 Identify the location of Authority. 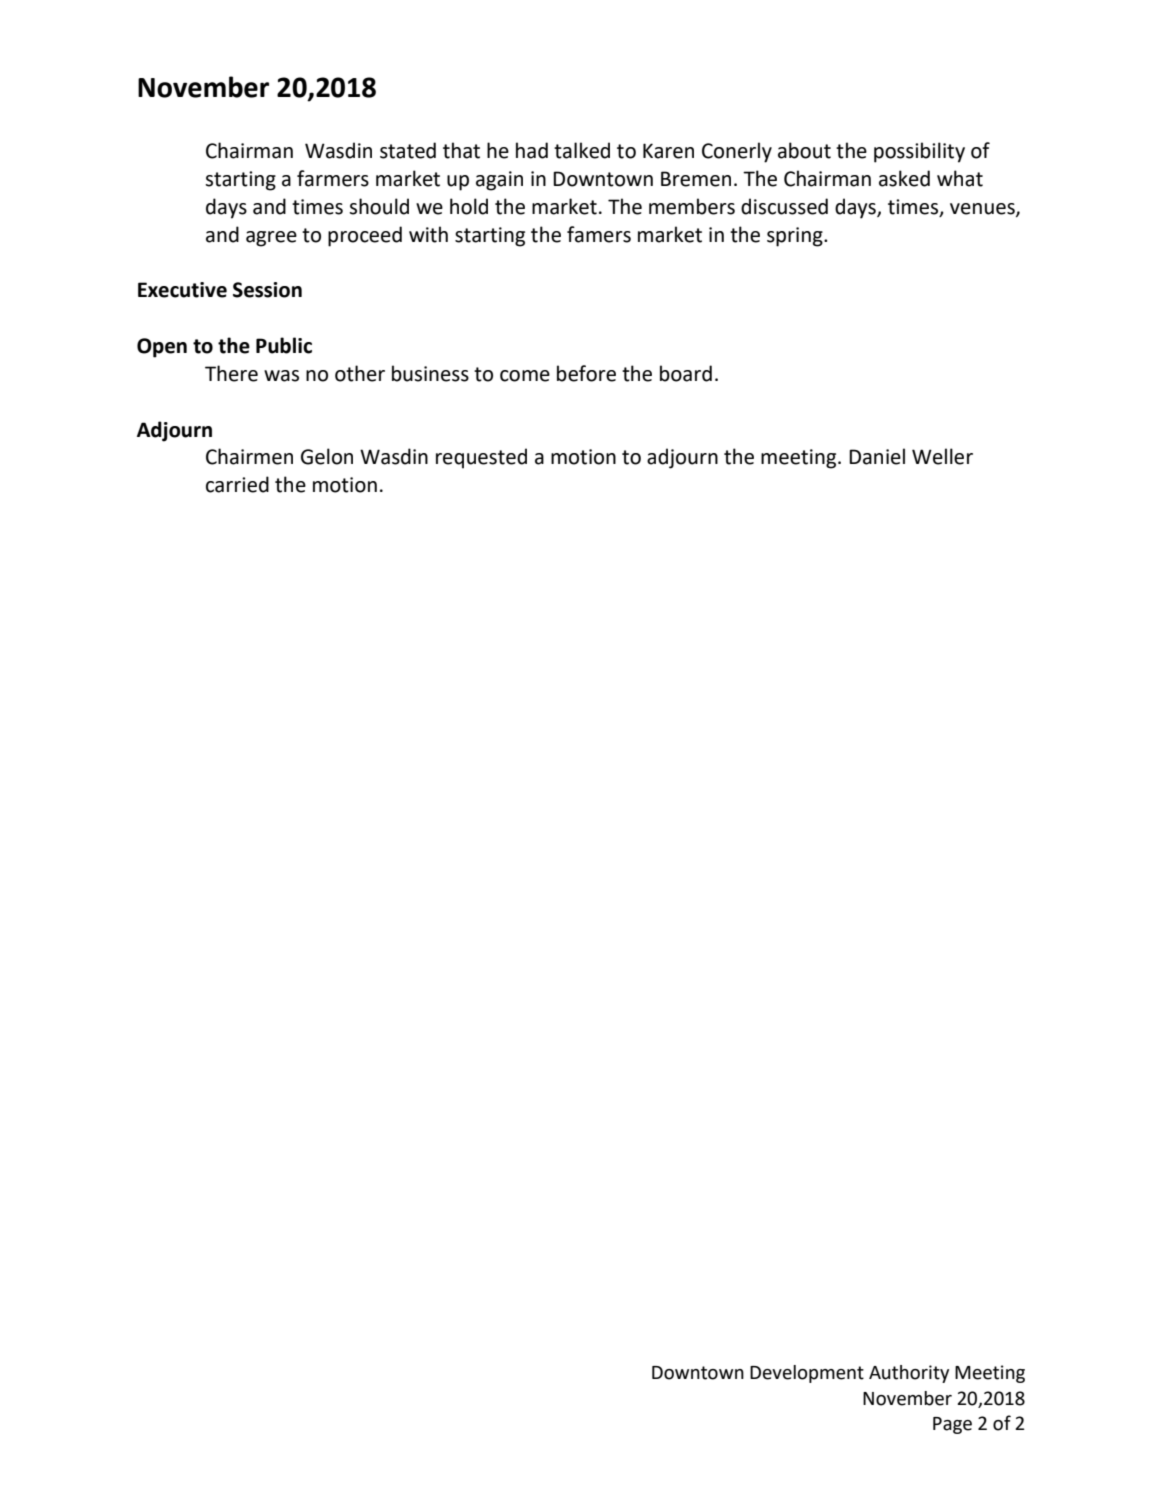
(909, 1374).
